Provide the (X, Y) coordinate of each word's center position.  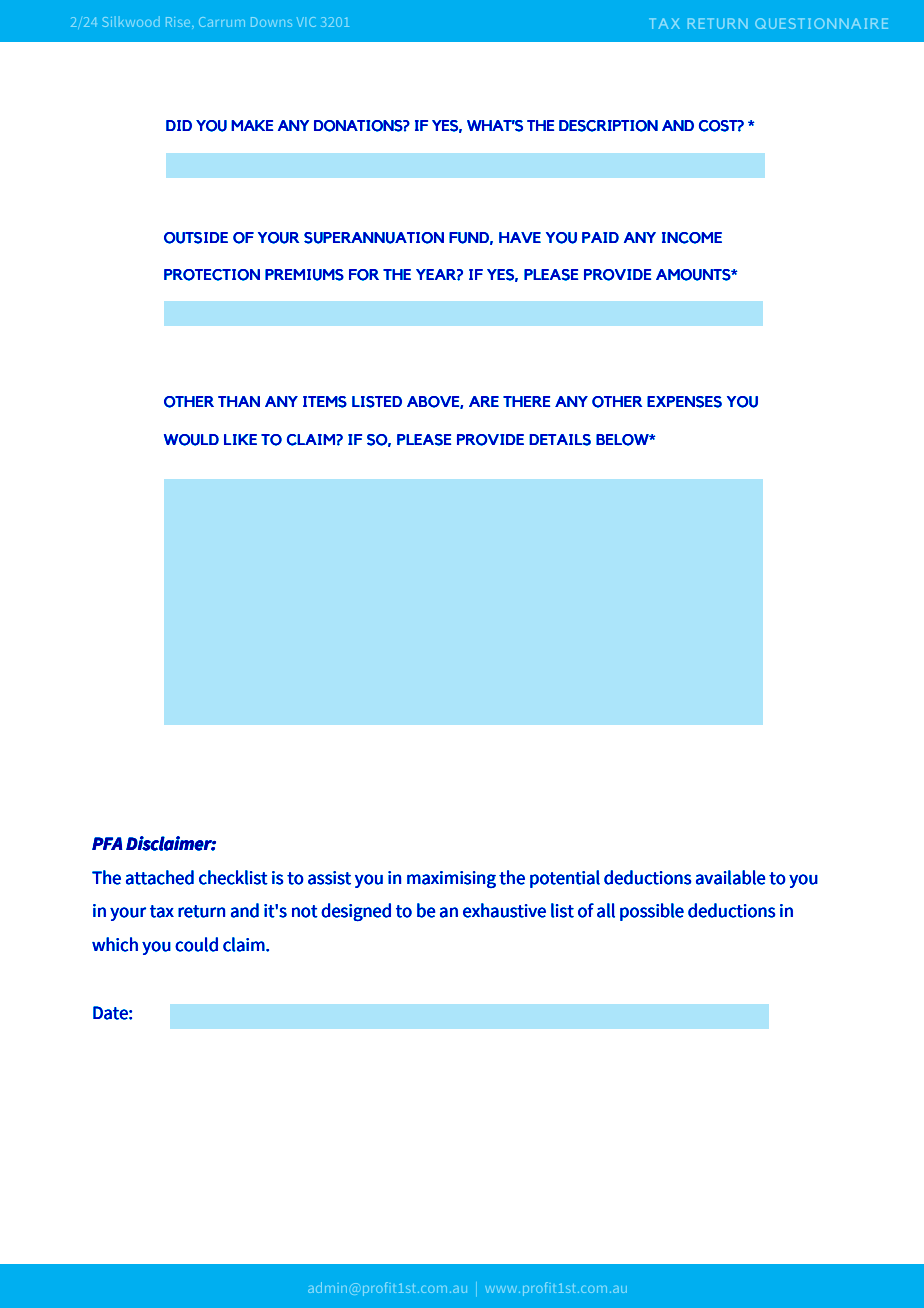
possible (652, 912)
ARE (484, 401)
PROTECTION (212, 275)
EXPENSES (684, 402)
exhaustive (504, 910)
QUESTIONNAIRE (821, 23)
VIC (306, 22)
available (731, 877)
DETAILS (560, 440)
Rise (179, 23)
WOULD (191, 440)
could (196, 944)
